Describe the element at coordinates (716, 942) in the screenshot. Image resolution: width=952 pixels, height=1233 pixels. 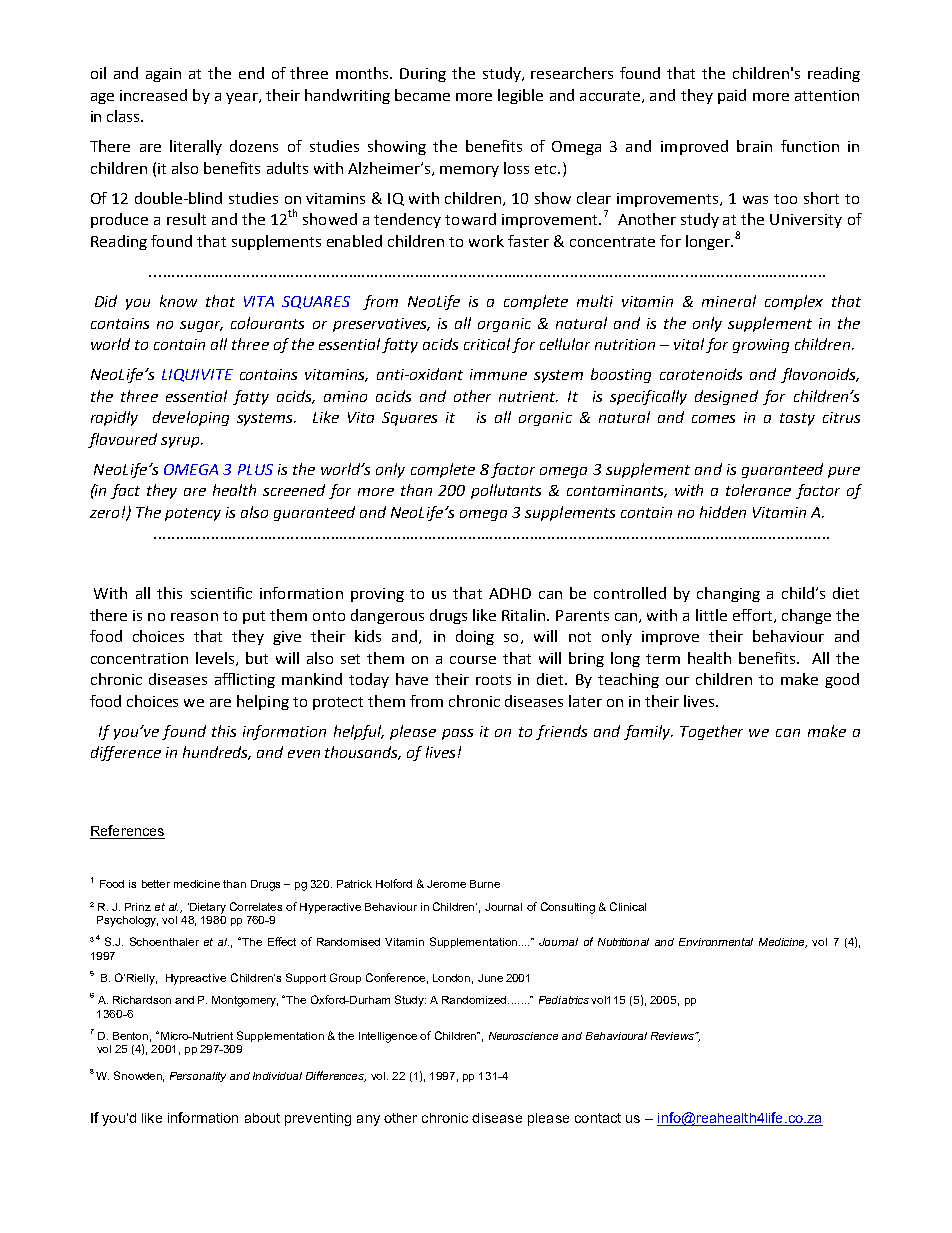
I see `Environmental` at that location.
